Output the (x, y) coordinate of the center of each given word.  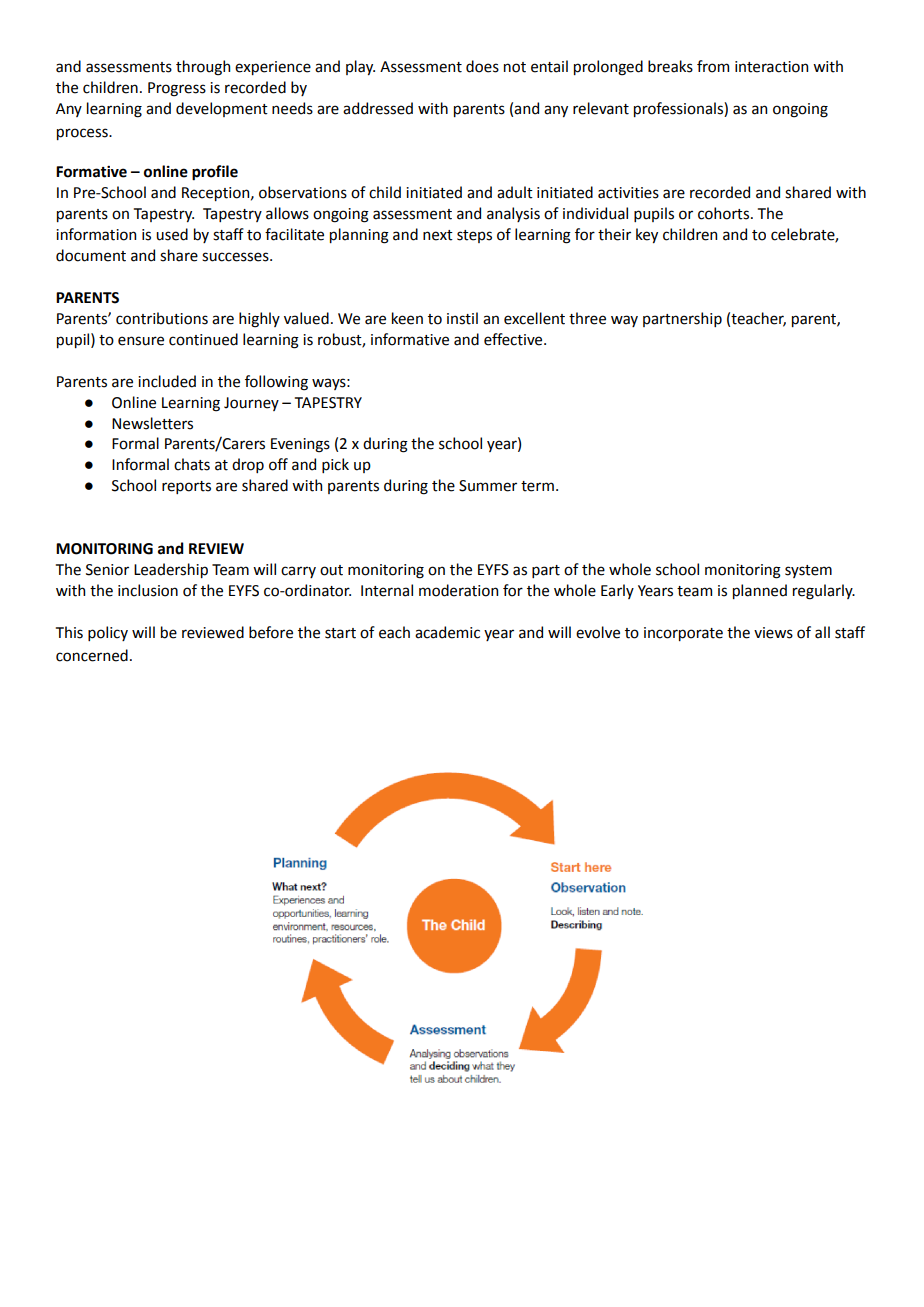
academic (447, 632)
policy (108, 633)
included (167, 381)
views (773, 633)
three (587, 318)
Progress (177, 89)
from (713, 66)
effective (514, 339)
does (482, 66)
